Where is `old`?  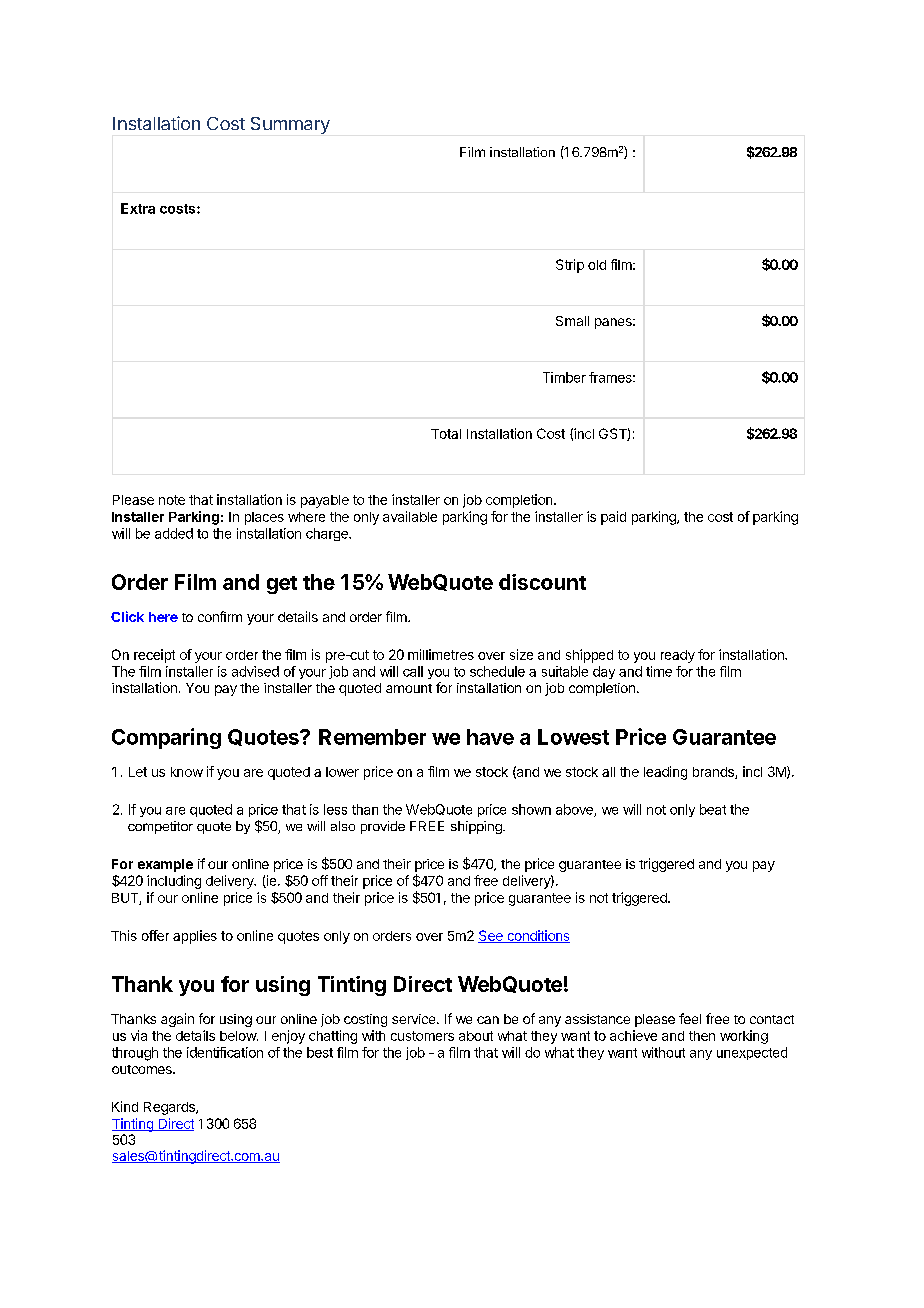
old is located at coordinates (597, 265).
